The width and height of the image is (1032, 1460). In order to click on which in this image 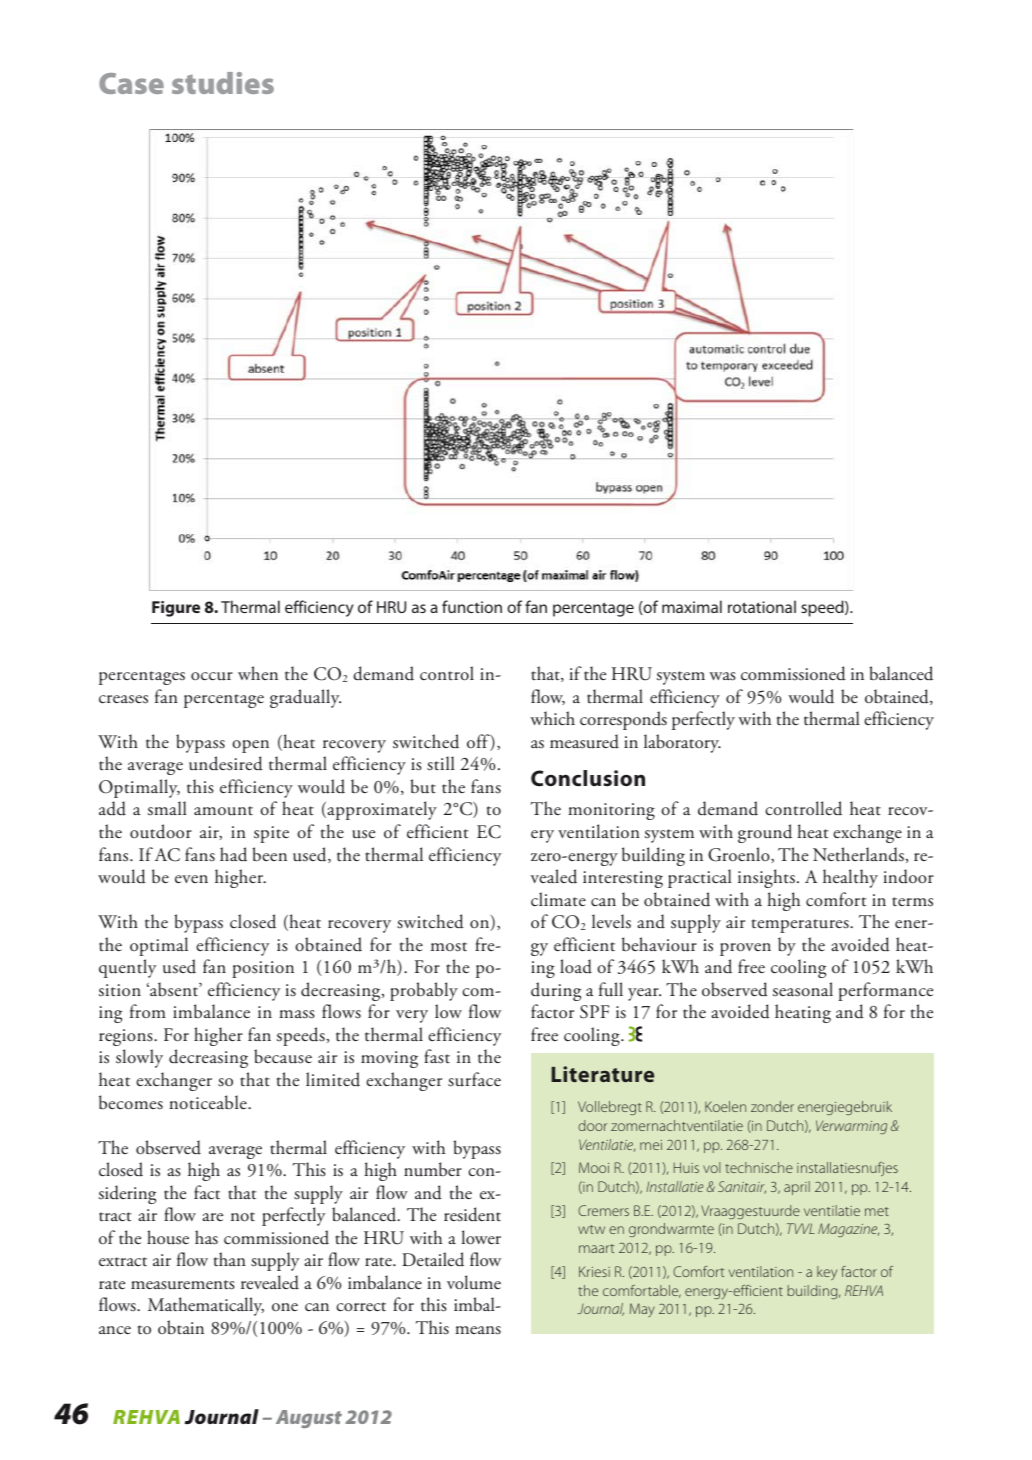, I will do `click(552, 718)`.
